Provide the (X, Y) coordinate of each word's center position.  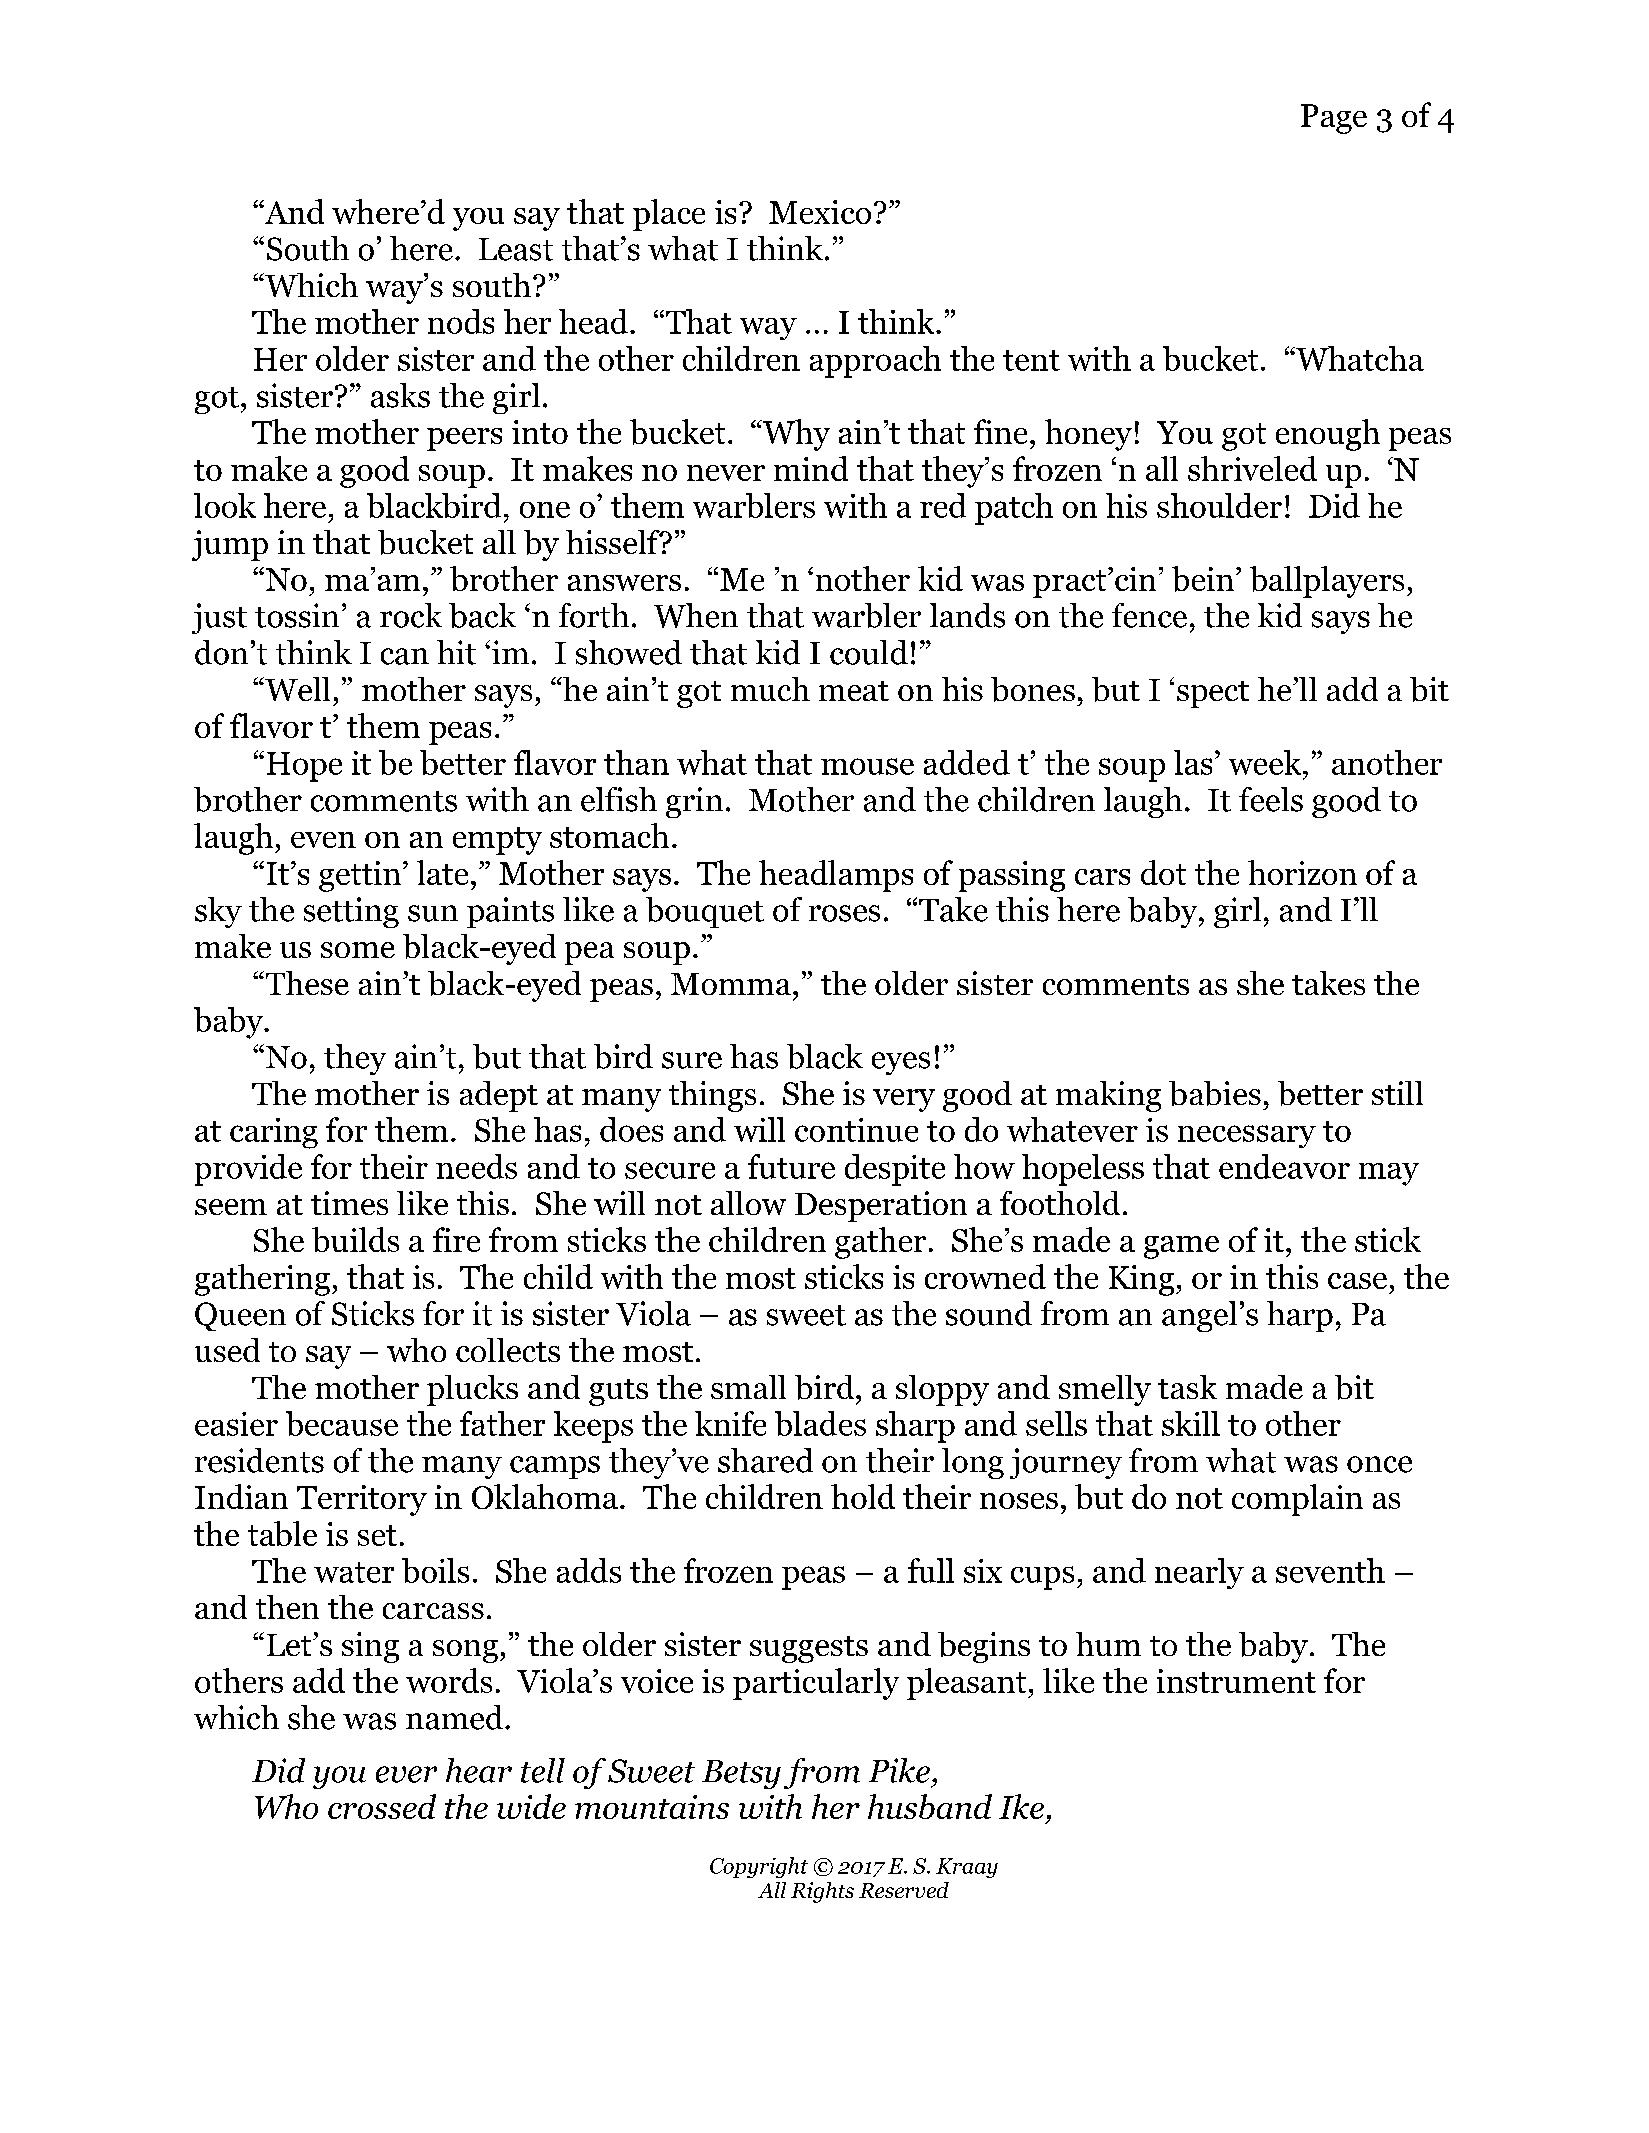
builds (355, 1239)
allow (748, 1203)
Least (516, 249)
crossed (382, 1806)
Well (296, 689)
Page (1334, 119)
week (1266, 762)
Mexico (820, 212)
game (1181, 1247)
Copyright (759, 1867)
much (770, 689)
